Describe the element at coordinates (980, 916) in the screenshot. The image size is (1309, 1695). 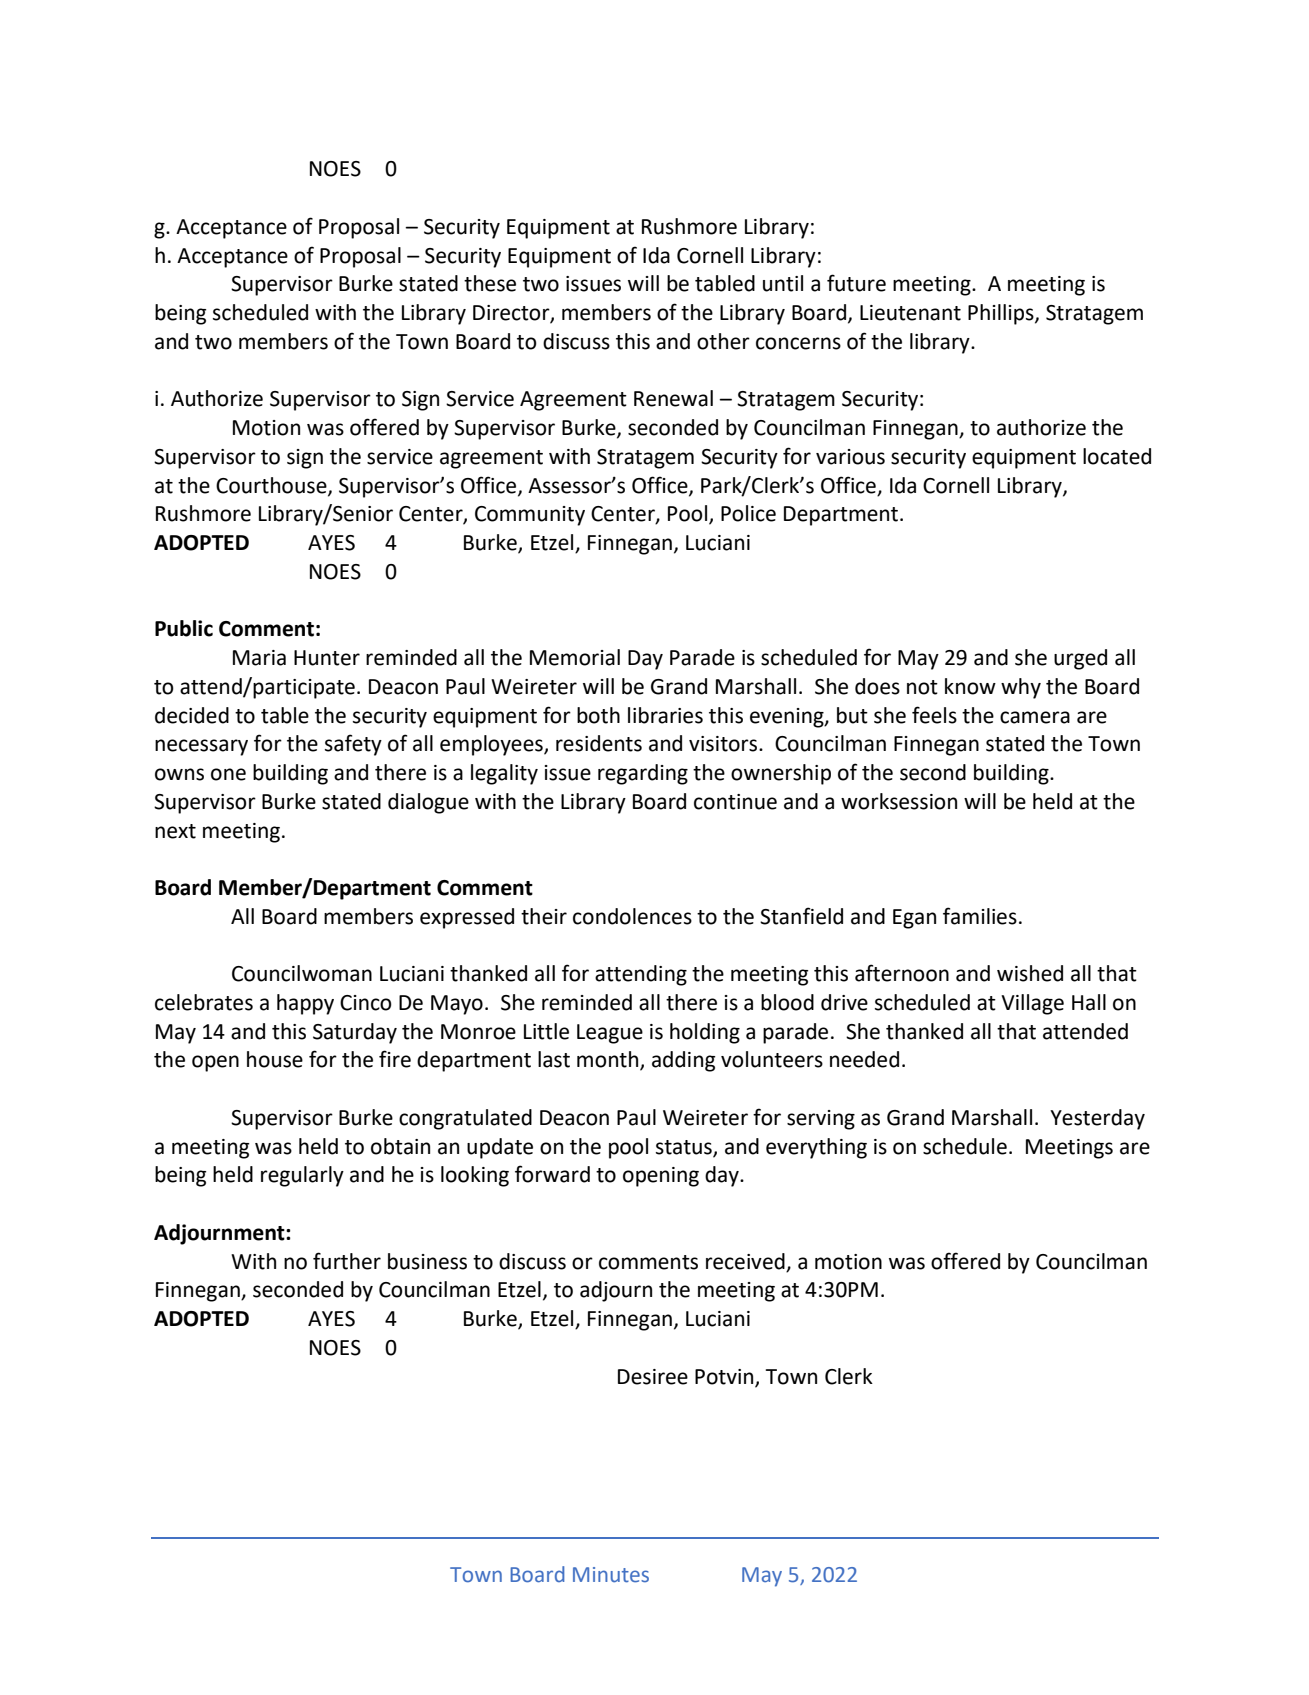
I see `families` at that location.
